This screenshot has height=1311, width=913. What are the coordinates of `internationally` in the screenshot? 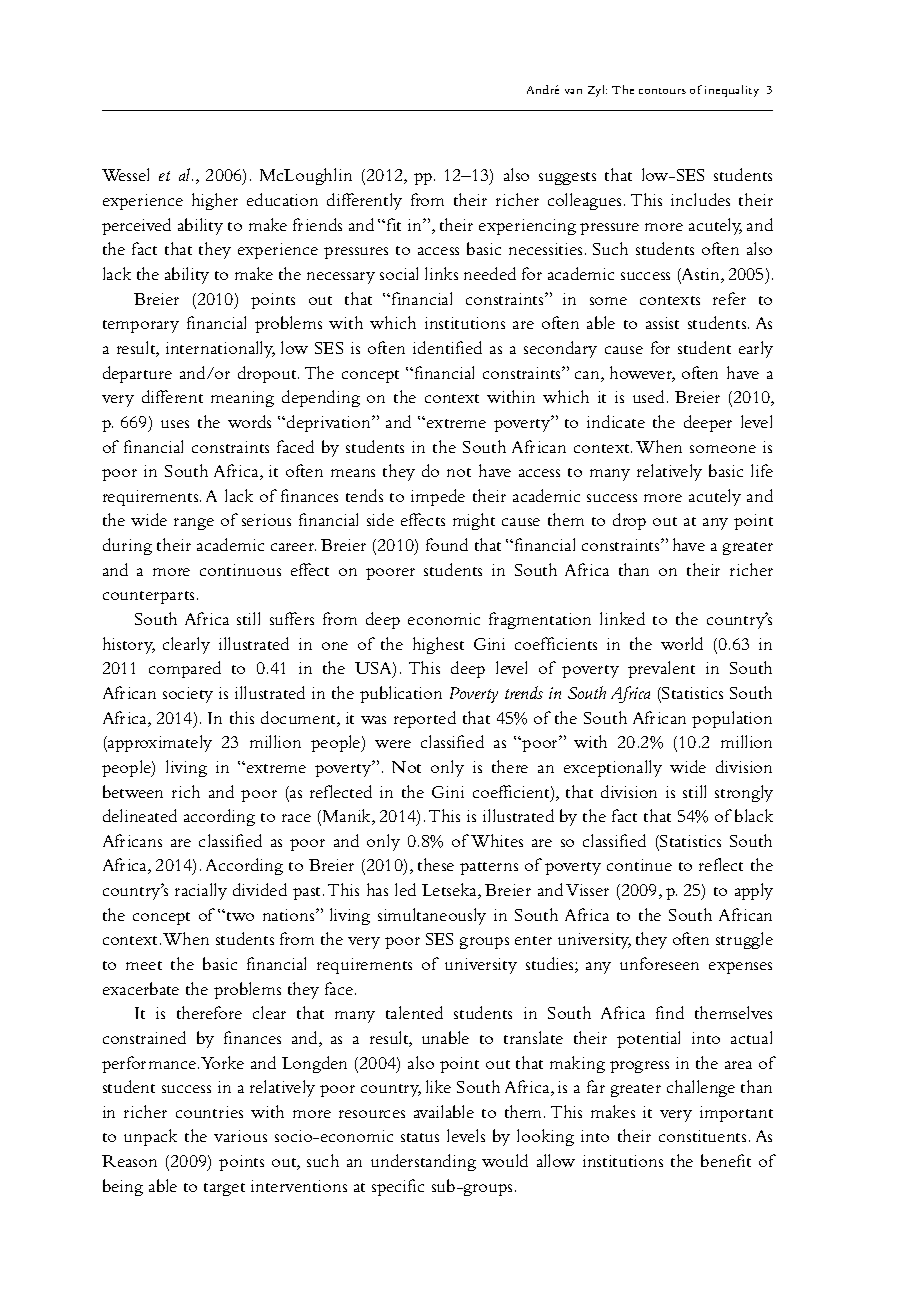 It's located at (220, 349).
